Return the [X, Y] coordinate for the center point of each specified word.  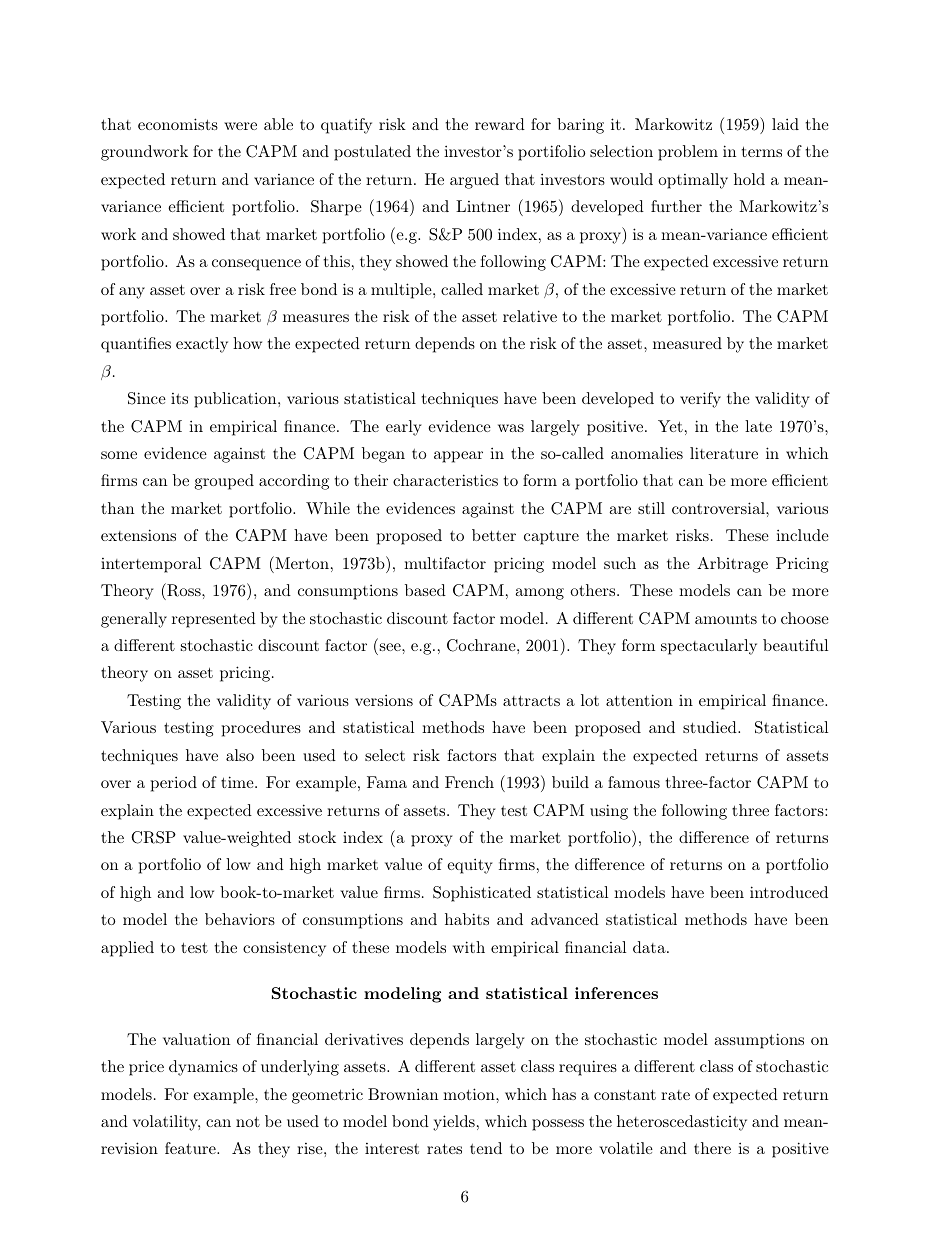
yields [454, 1123]
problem [688, 153]
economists [178, 124]
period [174, 784]
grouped [224, 482]
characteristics [445, 480]
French [469, 782]
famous [634, 782]
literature [724, 453]
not [248, 1121]
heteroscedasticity [682, 1123]
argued [474, 181]
